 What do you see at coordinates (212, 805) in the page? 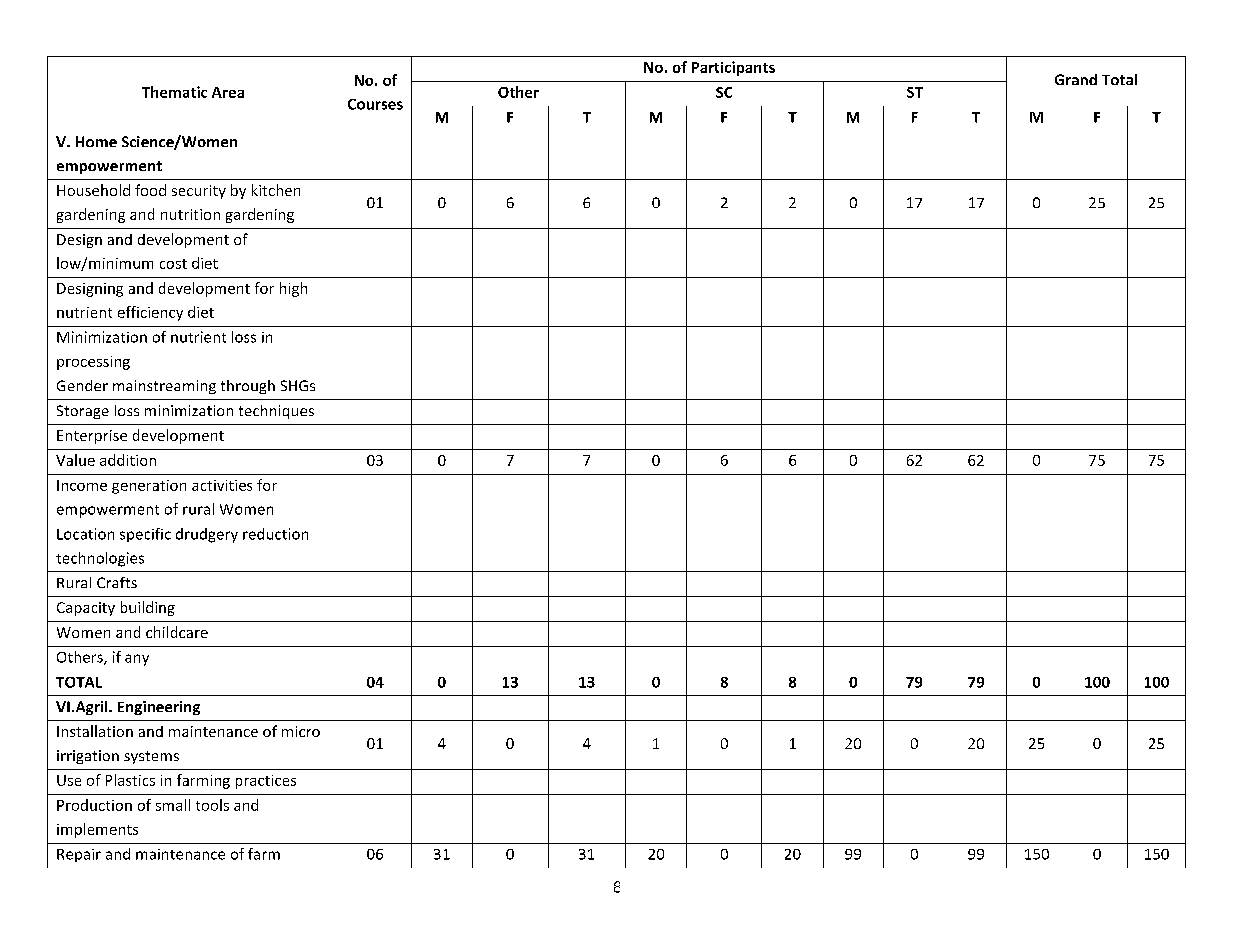
I see `tools` at bounding box center [212, 805].
